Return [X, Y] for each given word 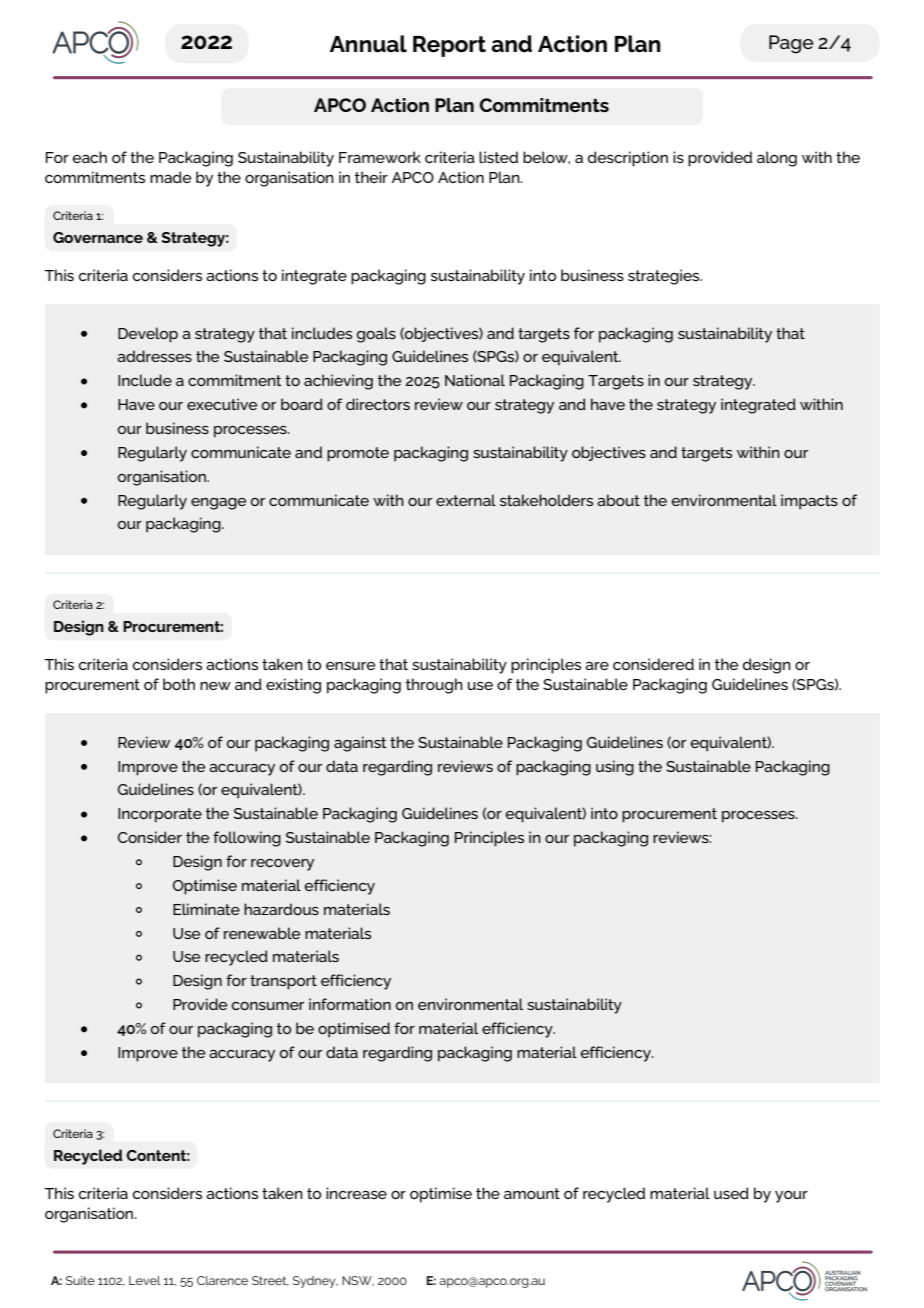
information [350, 1004]
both [179, 684]
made [170, 177]
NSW [358, 1281]
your [791, 1197]
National [475, 380]
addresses [154, 356]
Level [145, 1280]
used [731, 1193]
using [615, 768]
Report [449, 46]
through [434, 686]
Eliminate [206, 909]
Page [791, 44]
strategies [665, 277]
